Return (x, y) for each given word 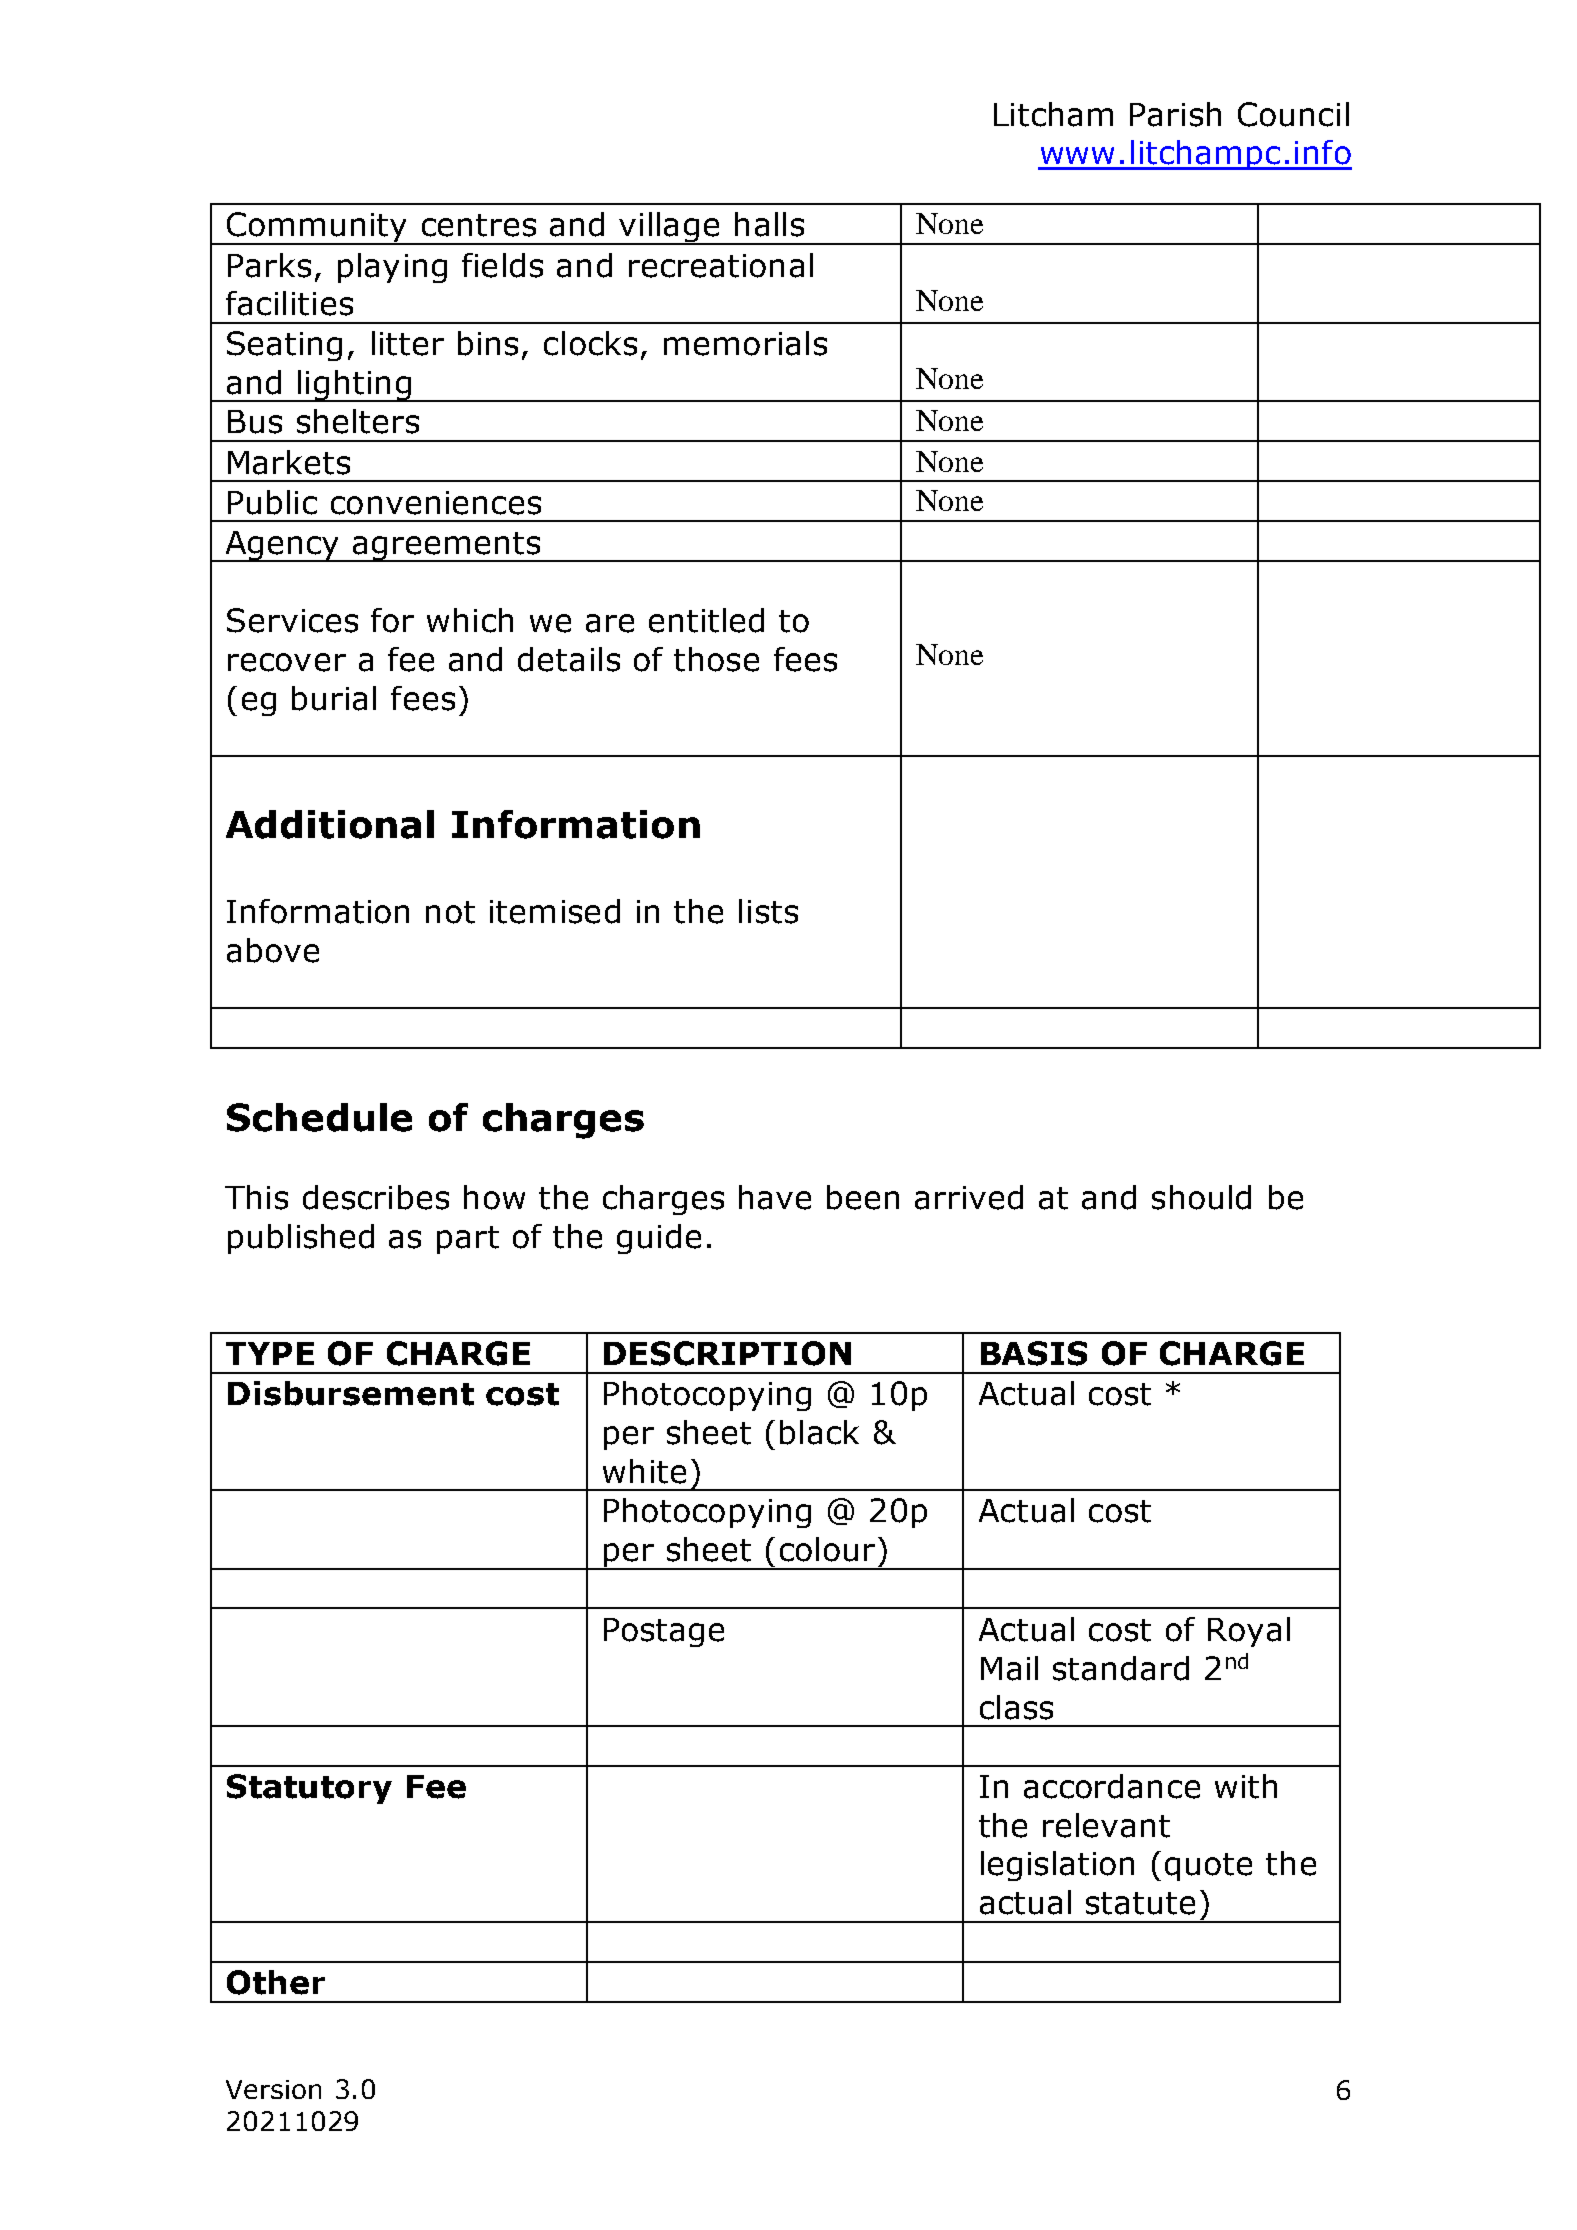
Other (276, 1982)
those (716, 659)
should (1201, 1197)
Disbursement (351, 1393)
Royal (1249, 1632)
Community (317, 228)
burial (334, 698)
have (775, 1197)
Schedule (319, 1117)
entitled (706, 620)
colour (827, 1549)
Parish (1175, 114)
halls (769, 224)
